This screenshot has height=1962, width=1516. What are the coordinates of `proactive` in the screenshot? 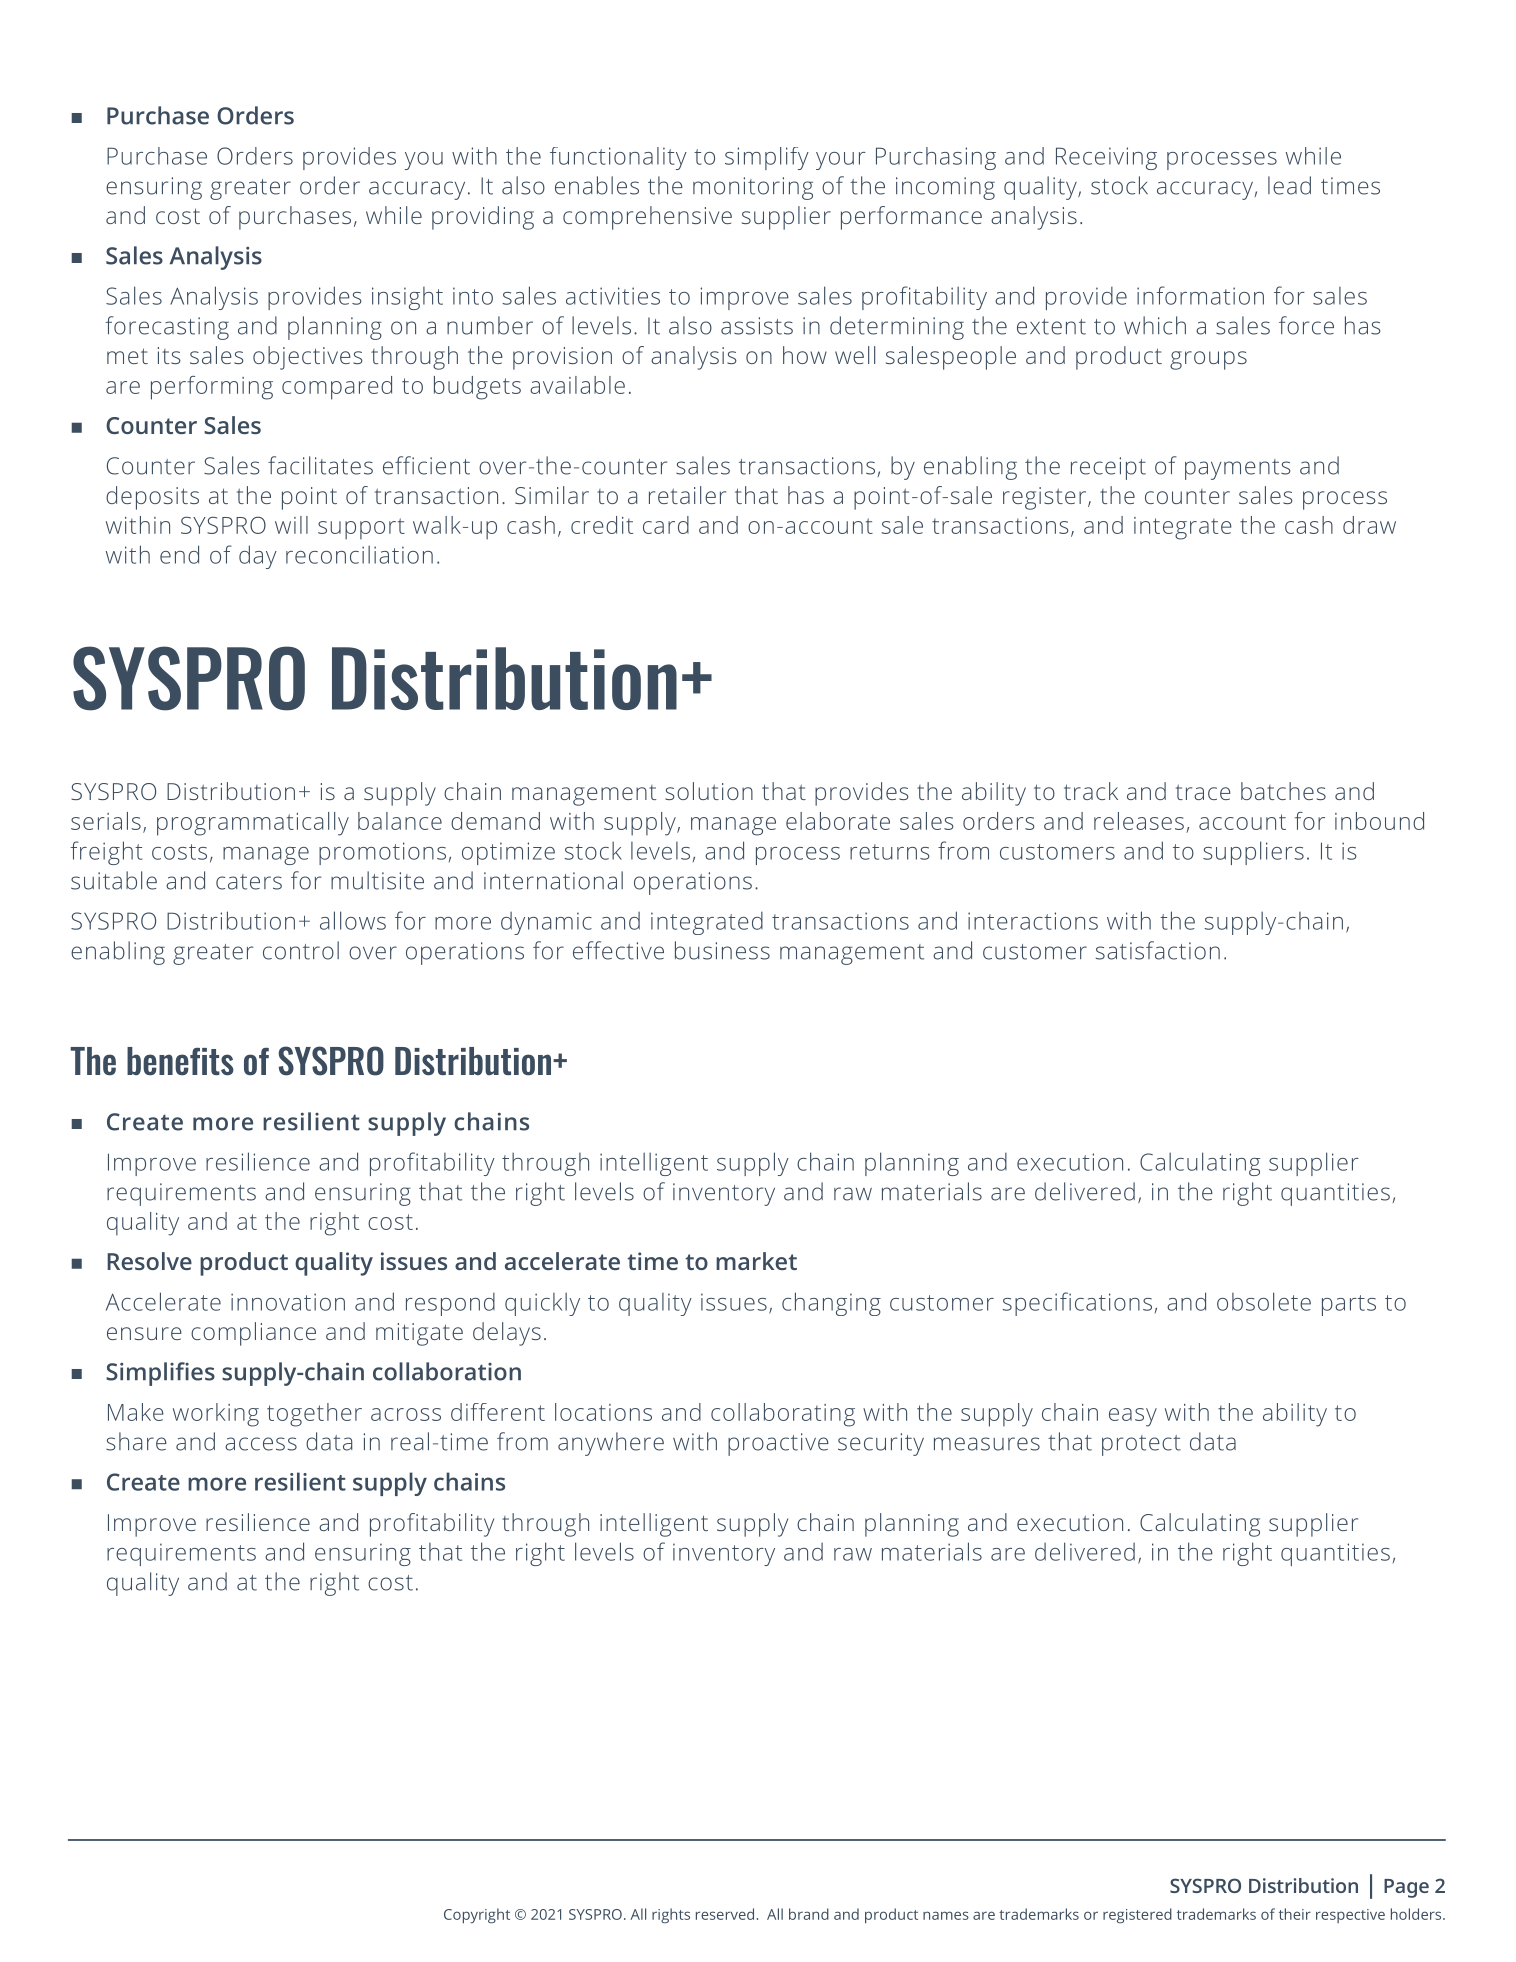 It's located at (778, 1444).
